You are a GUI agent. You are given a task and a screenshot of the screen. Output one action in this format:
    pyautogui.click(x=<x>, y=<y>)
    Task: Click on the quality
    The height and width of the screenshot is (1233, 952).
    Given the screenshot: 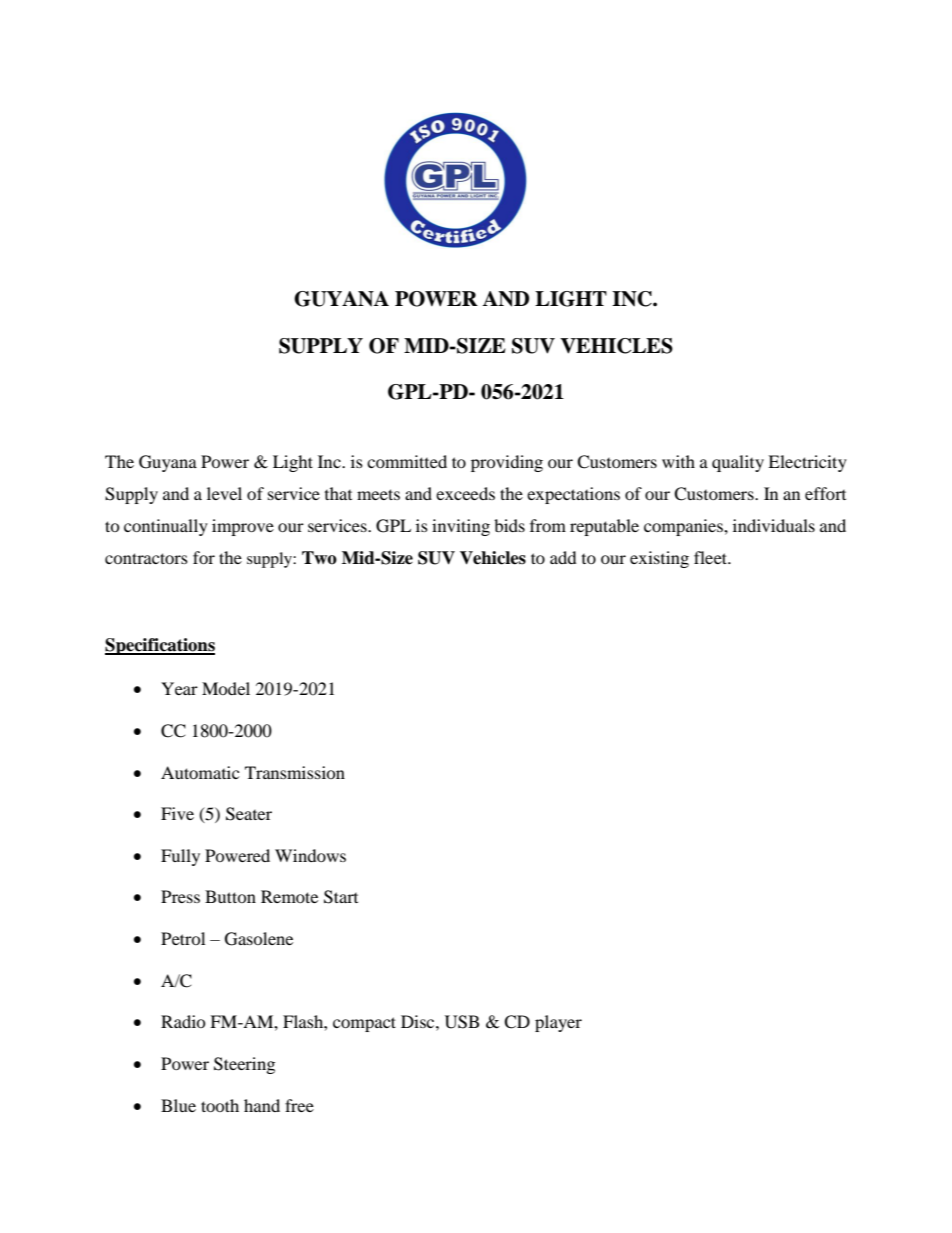 What is the action you would take?
    pyautogui.click(x=738, y=463)
